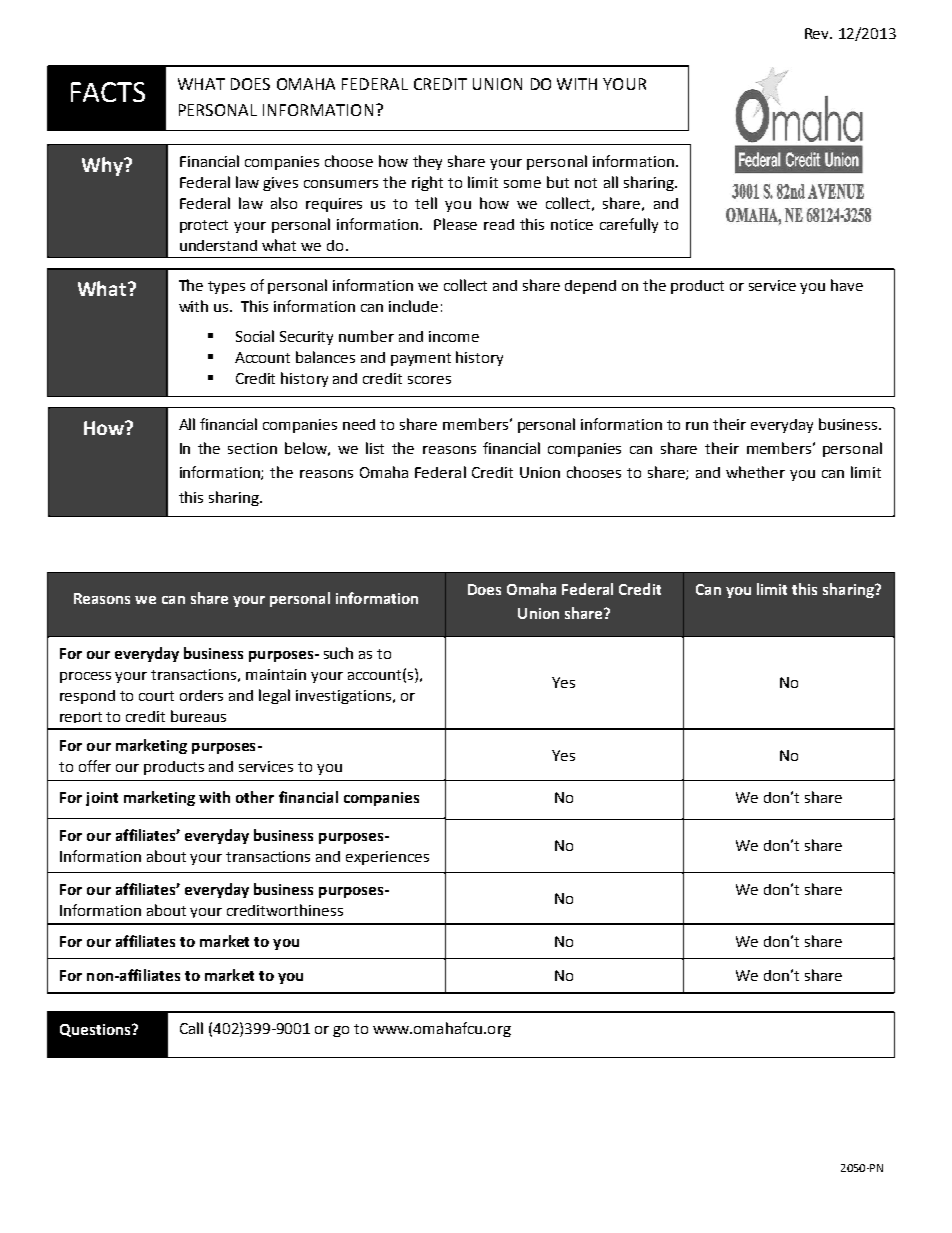 The height and width of the screenshot is (1233, 952). Describe the element at coordinates (697, 426) in the screenshot. I see `run` at that location.
